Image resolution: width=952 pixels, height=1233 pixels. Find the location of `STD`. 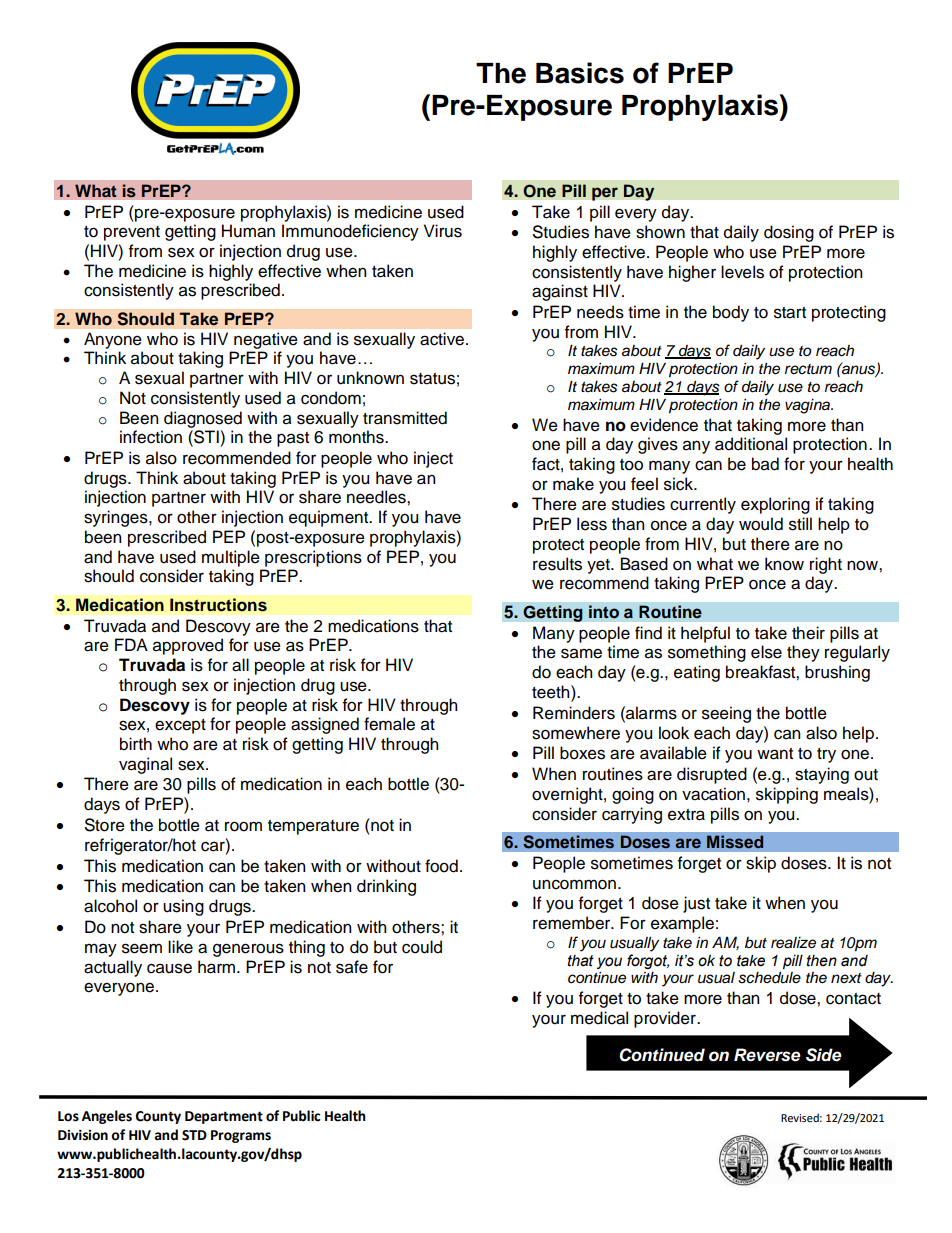

STD is located at coordinates (194, 1135).
